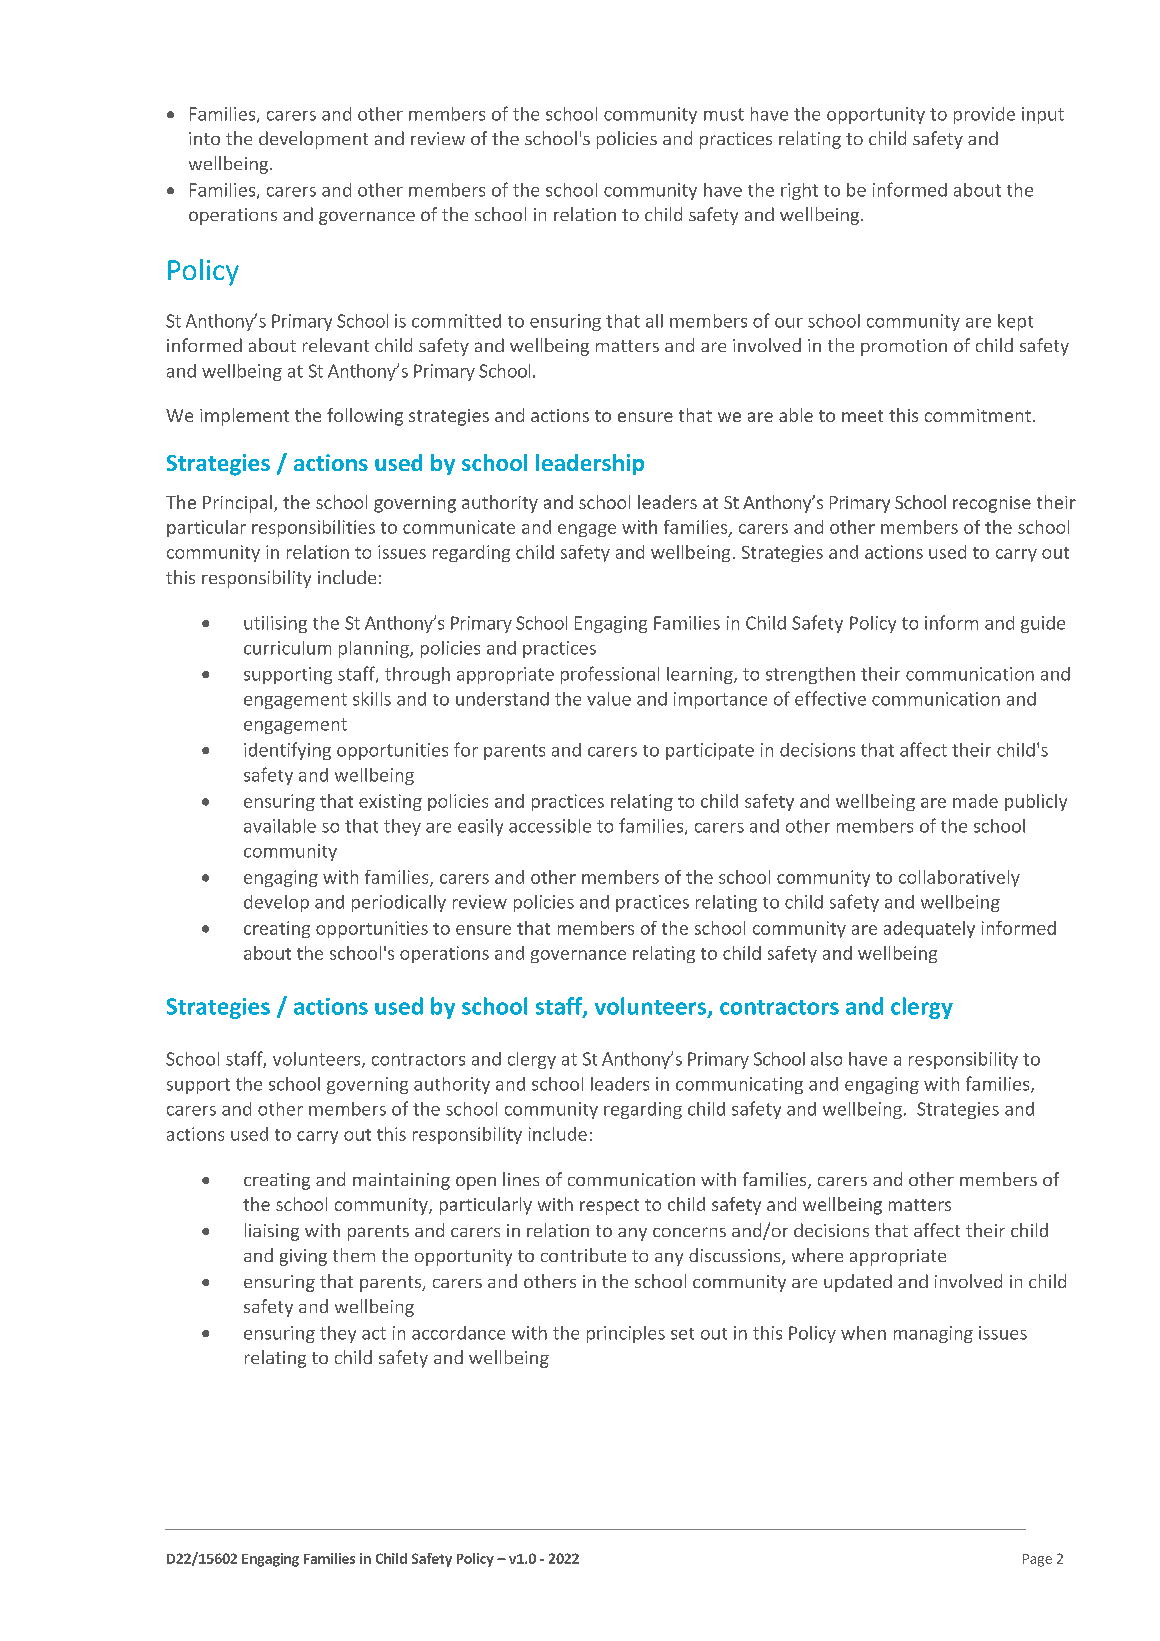  Describe the element at coordinates (390, 802) in the document. I see `existing` at that location.
